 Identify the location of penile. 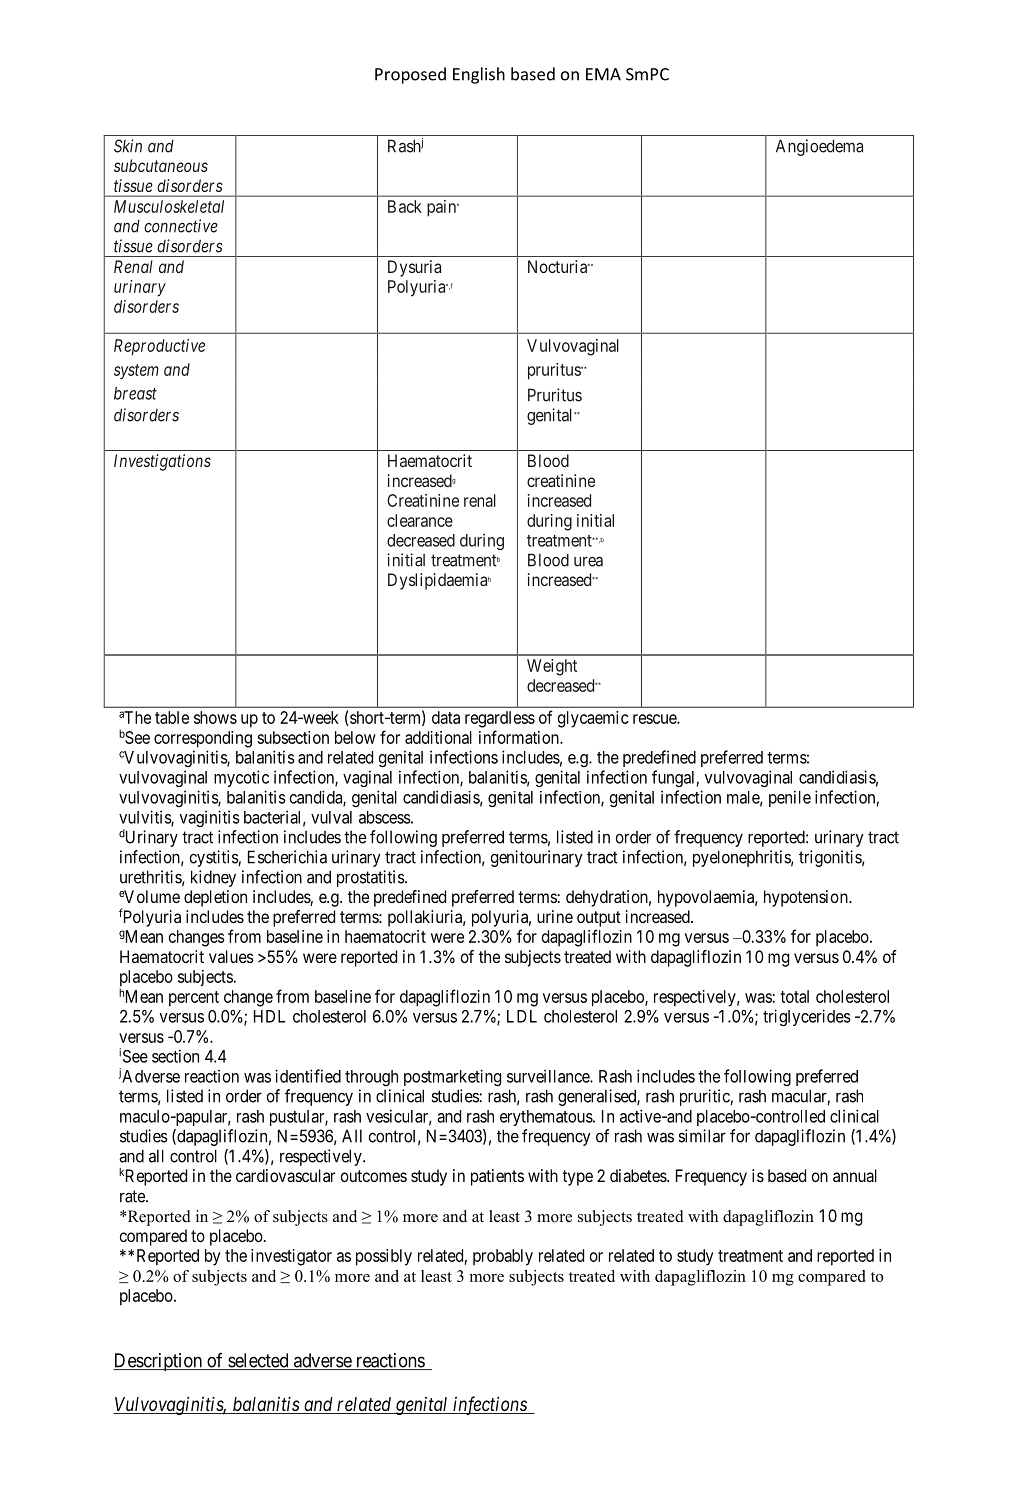
(790, 798).
